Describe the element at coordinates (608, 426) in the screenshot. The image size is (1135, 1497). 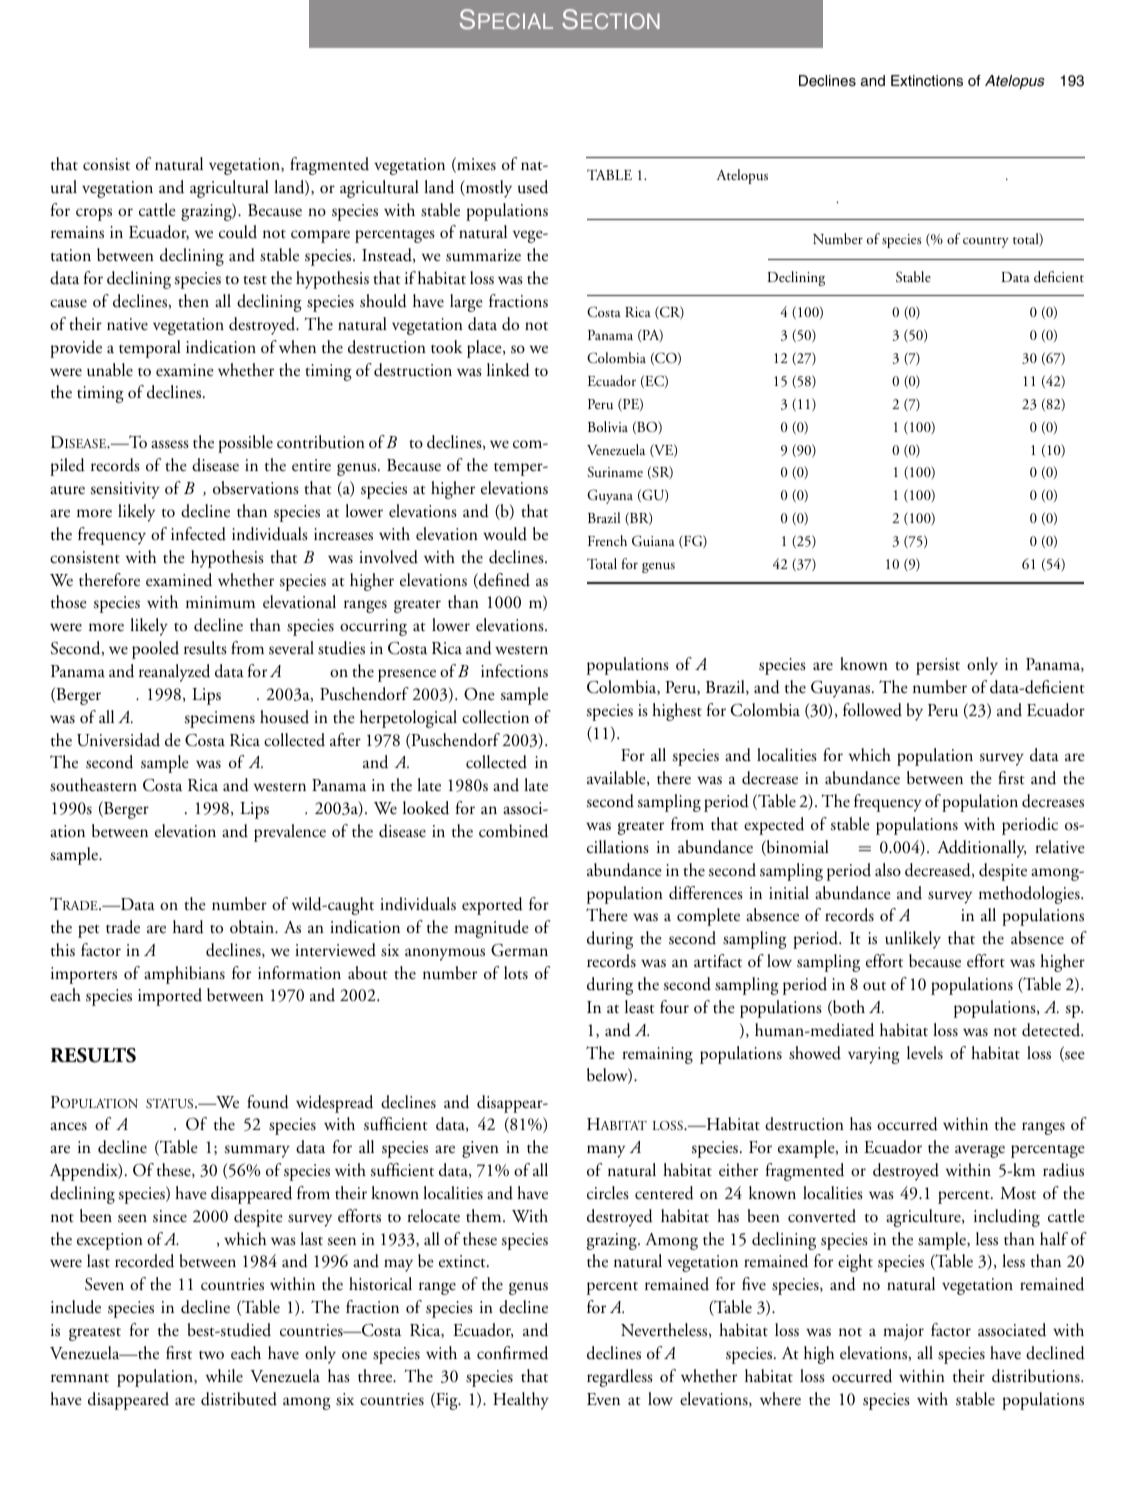
I see `Bolivia` at that location.
